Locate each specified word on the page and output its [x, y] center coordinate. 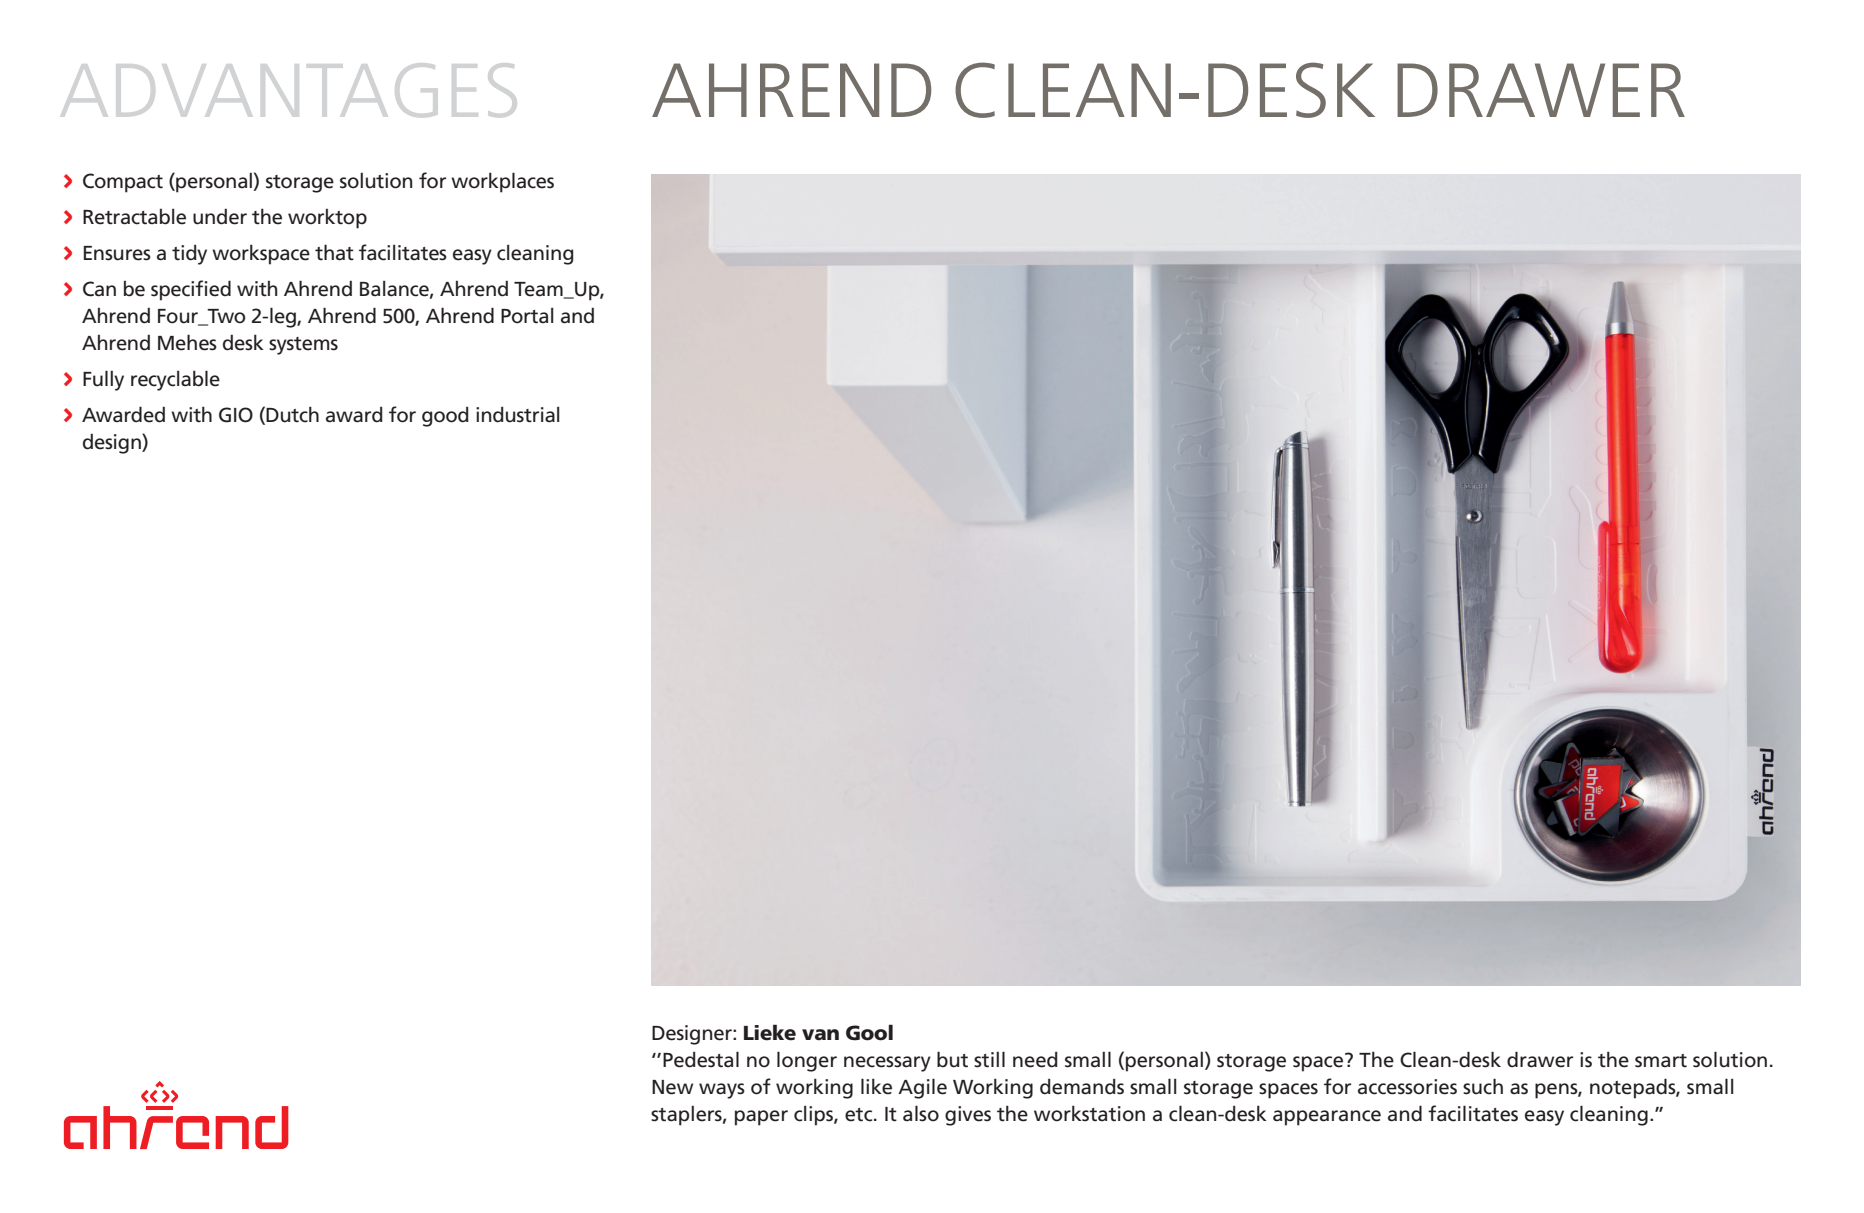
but [952, 1059]
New [672, 1087]
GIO [236, 415]
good [445, 417]
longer [807, 1061]
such [1483, 1086]
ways [722, 1091]
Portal [527, 316]
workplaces [502, 182]
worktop [327, 219]
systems [303, 346]
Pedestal [701, 1059]
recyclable [175, 380]
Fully [103, 380]
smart [1661, 1061]
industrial [518, 415]
